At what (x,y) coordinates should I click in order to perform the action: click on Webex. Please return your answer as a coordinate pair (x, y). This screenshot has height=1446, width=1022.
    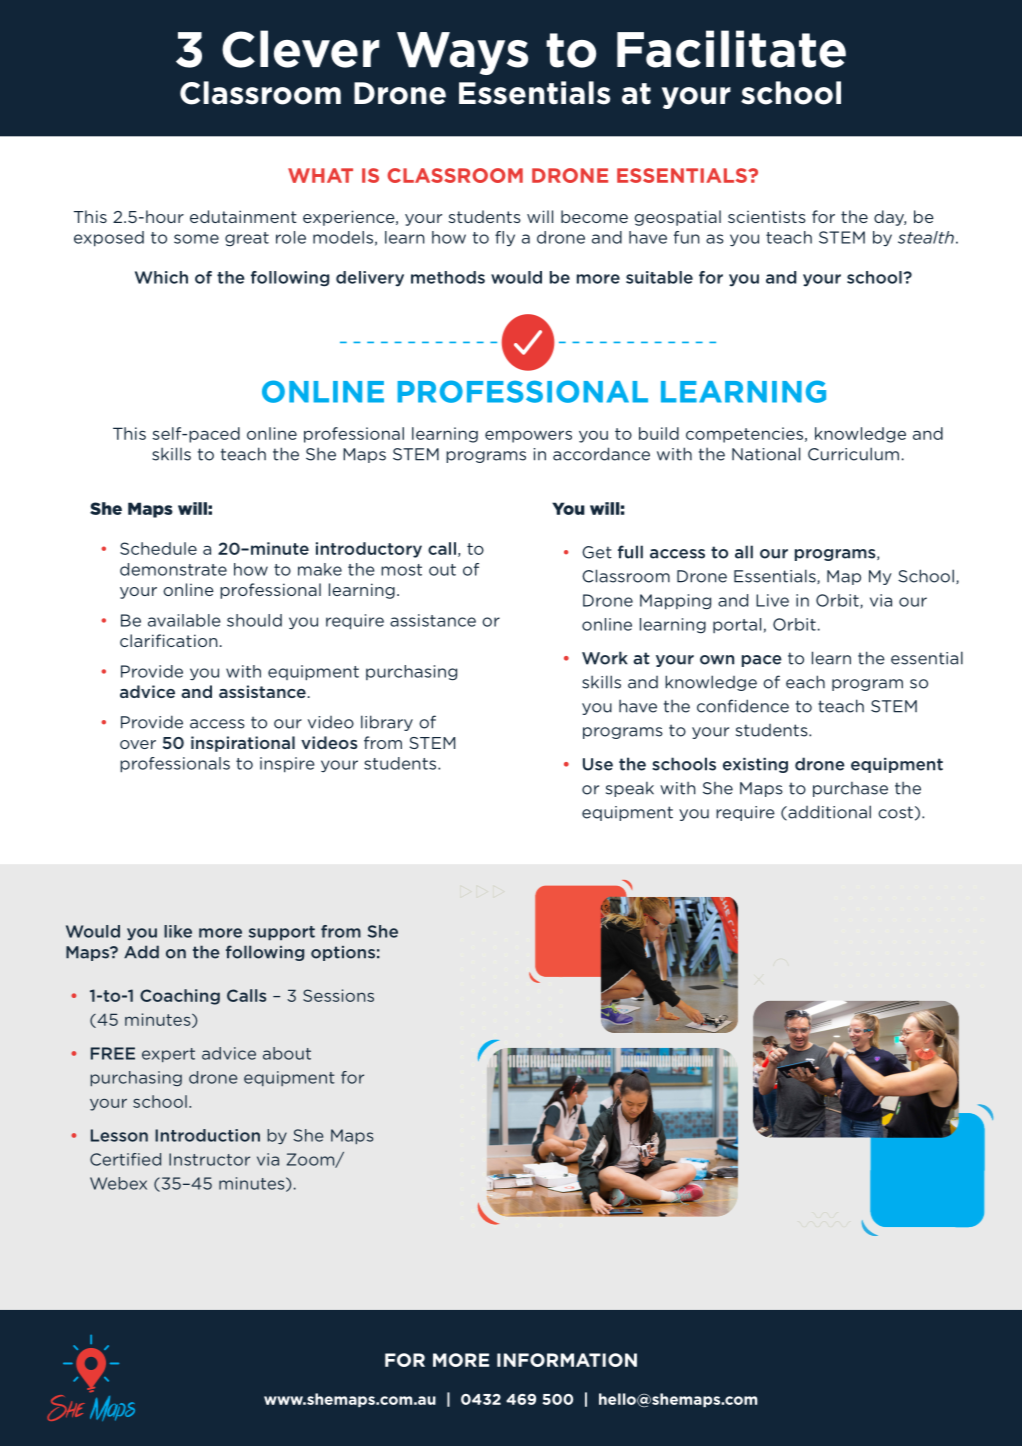
    Looking at the image, I should click on (118, 1183).
